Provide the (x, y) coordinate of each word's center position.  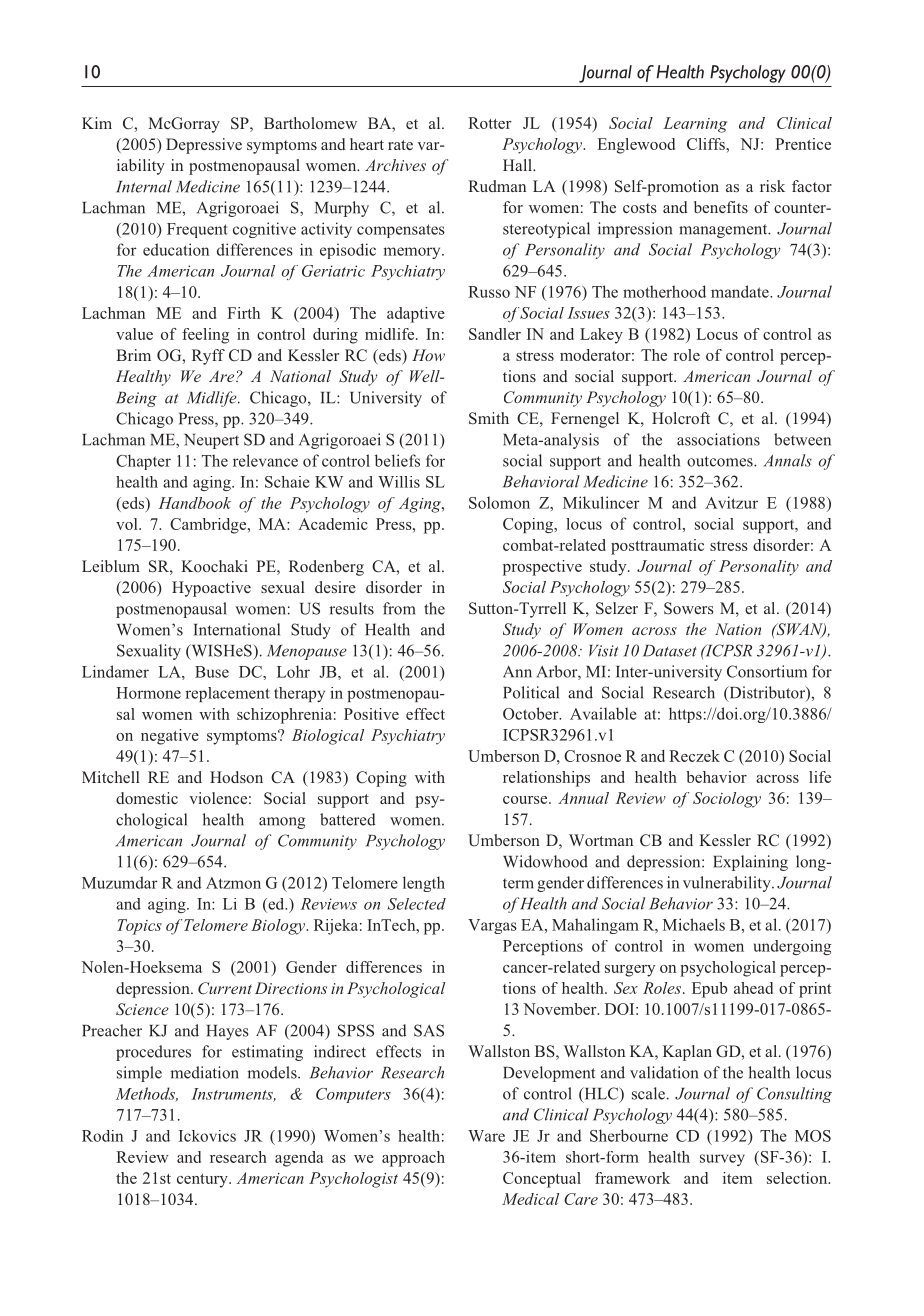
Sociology (727, 800)
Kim (97, 123)
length (424, 884)
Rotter (489, 123)
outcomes (721, 461)
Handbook (194, 503)
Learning (695, 125)
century (203, 1181)
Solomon (499, 502)
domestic (147, 798)
